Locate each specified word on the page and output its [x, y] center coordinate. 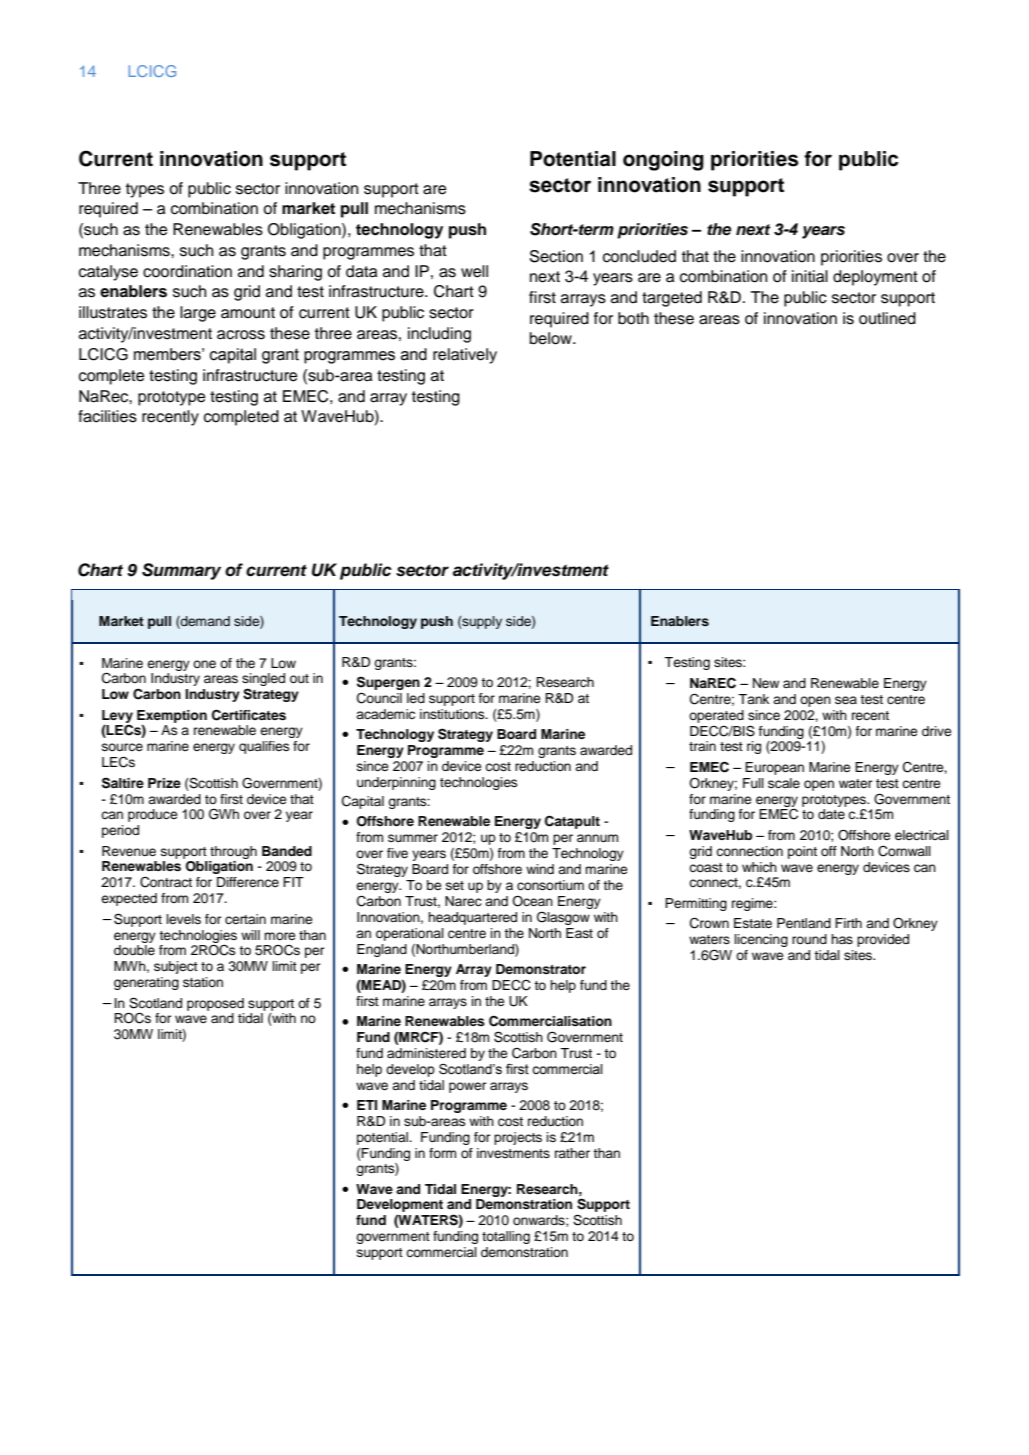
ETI [367, 1105]
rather [572, 1153]
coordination [187, 271]
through [233, 852]
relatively [465, 356]
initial [810, 276]
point [802, 852]
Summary [181, 571]
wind [540, 869]
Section [556, 256]
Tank [753, 699]
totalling [506, 1237]
